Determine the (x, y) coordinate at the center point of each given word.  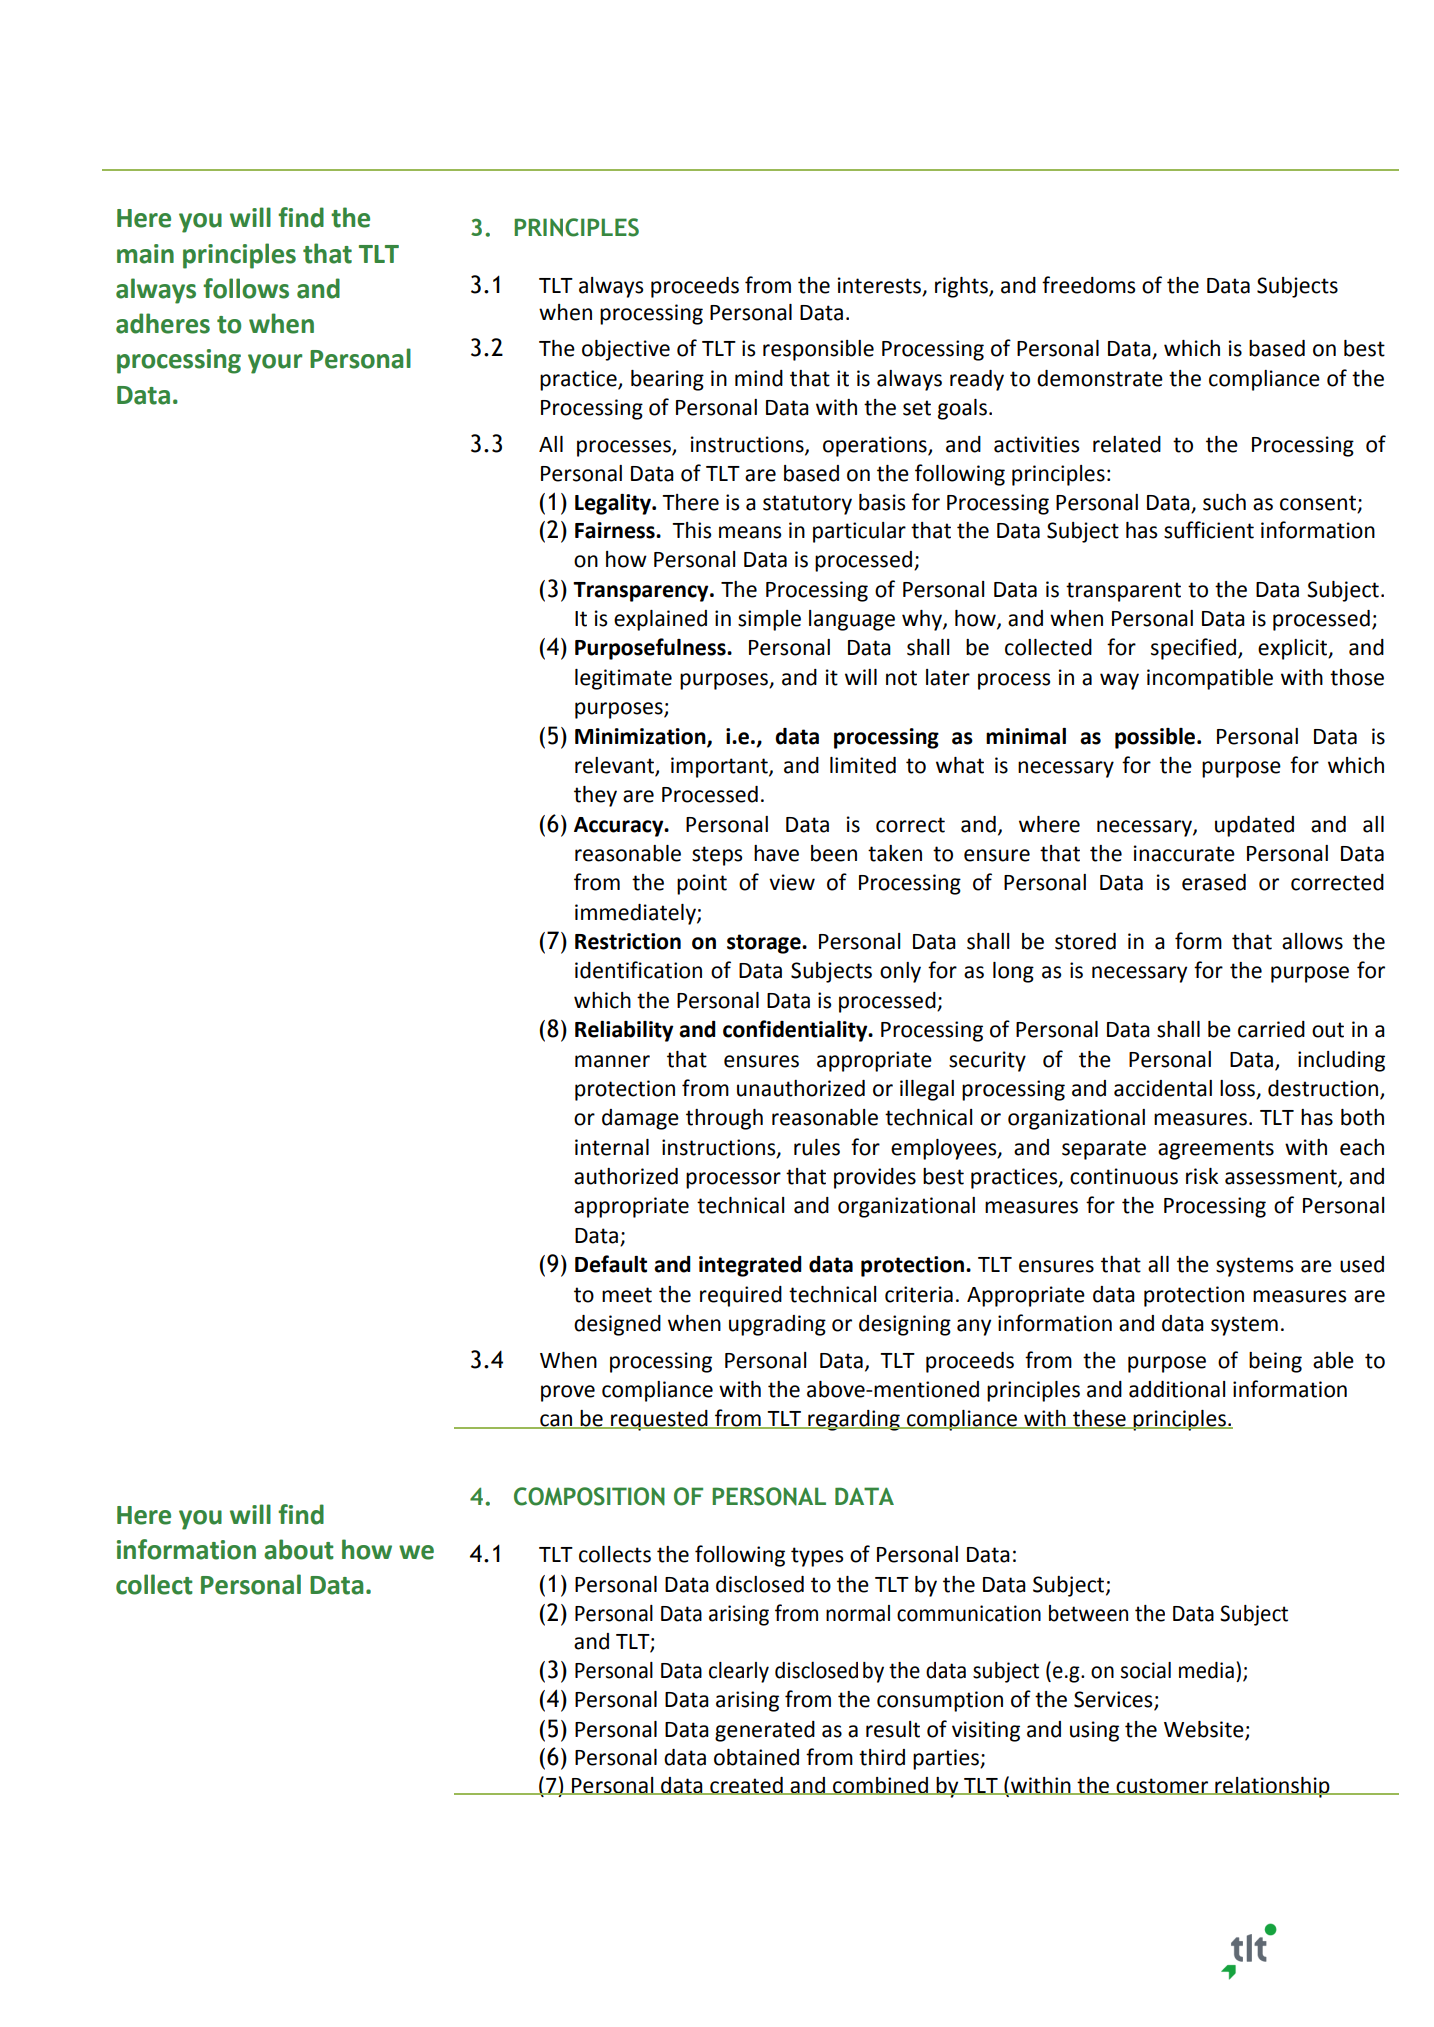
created (746, 1786)
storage (765, 944)
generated (765, 1731)
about (299, 1549)
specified (1193, 649)
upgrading (777, 1325)
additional (1177, 1389)
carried (1271, 1029)
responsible (818, 350)
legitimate (623, 679)
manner (612, 1061)
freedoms (1088, 285)
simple (769, 620)
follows (246, 288)
